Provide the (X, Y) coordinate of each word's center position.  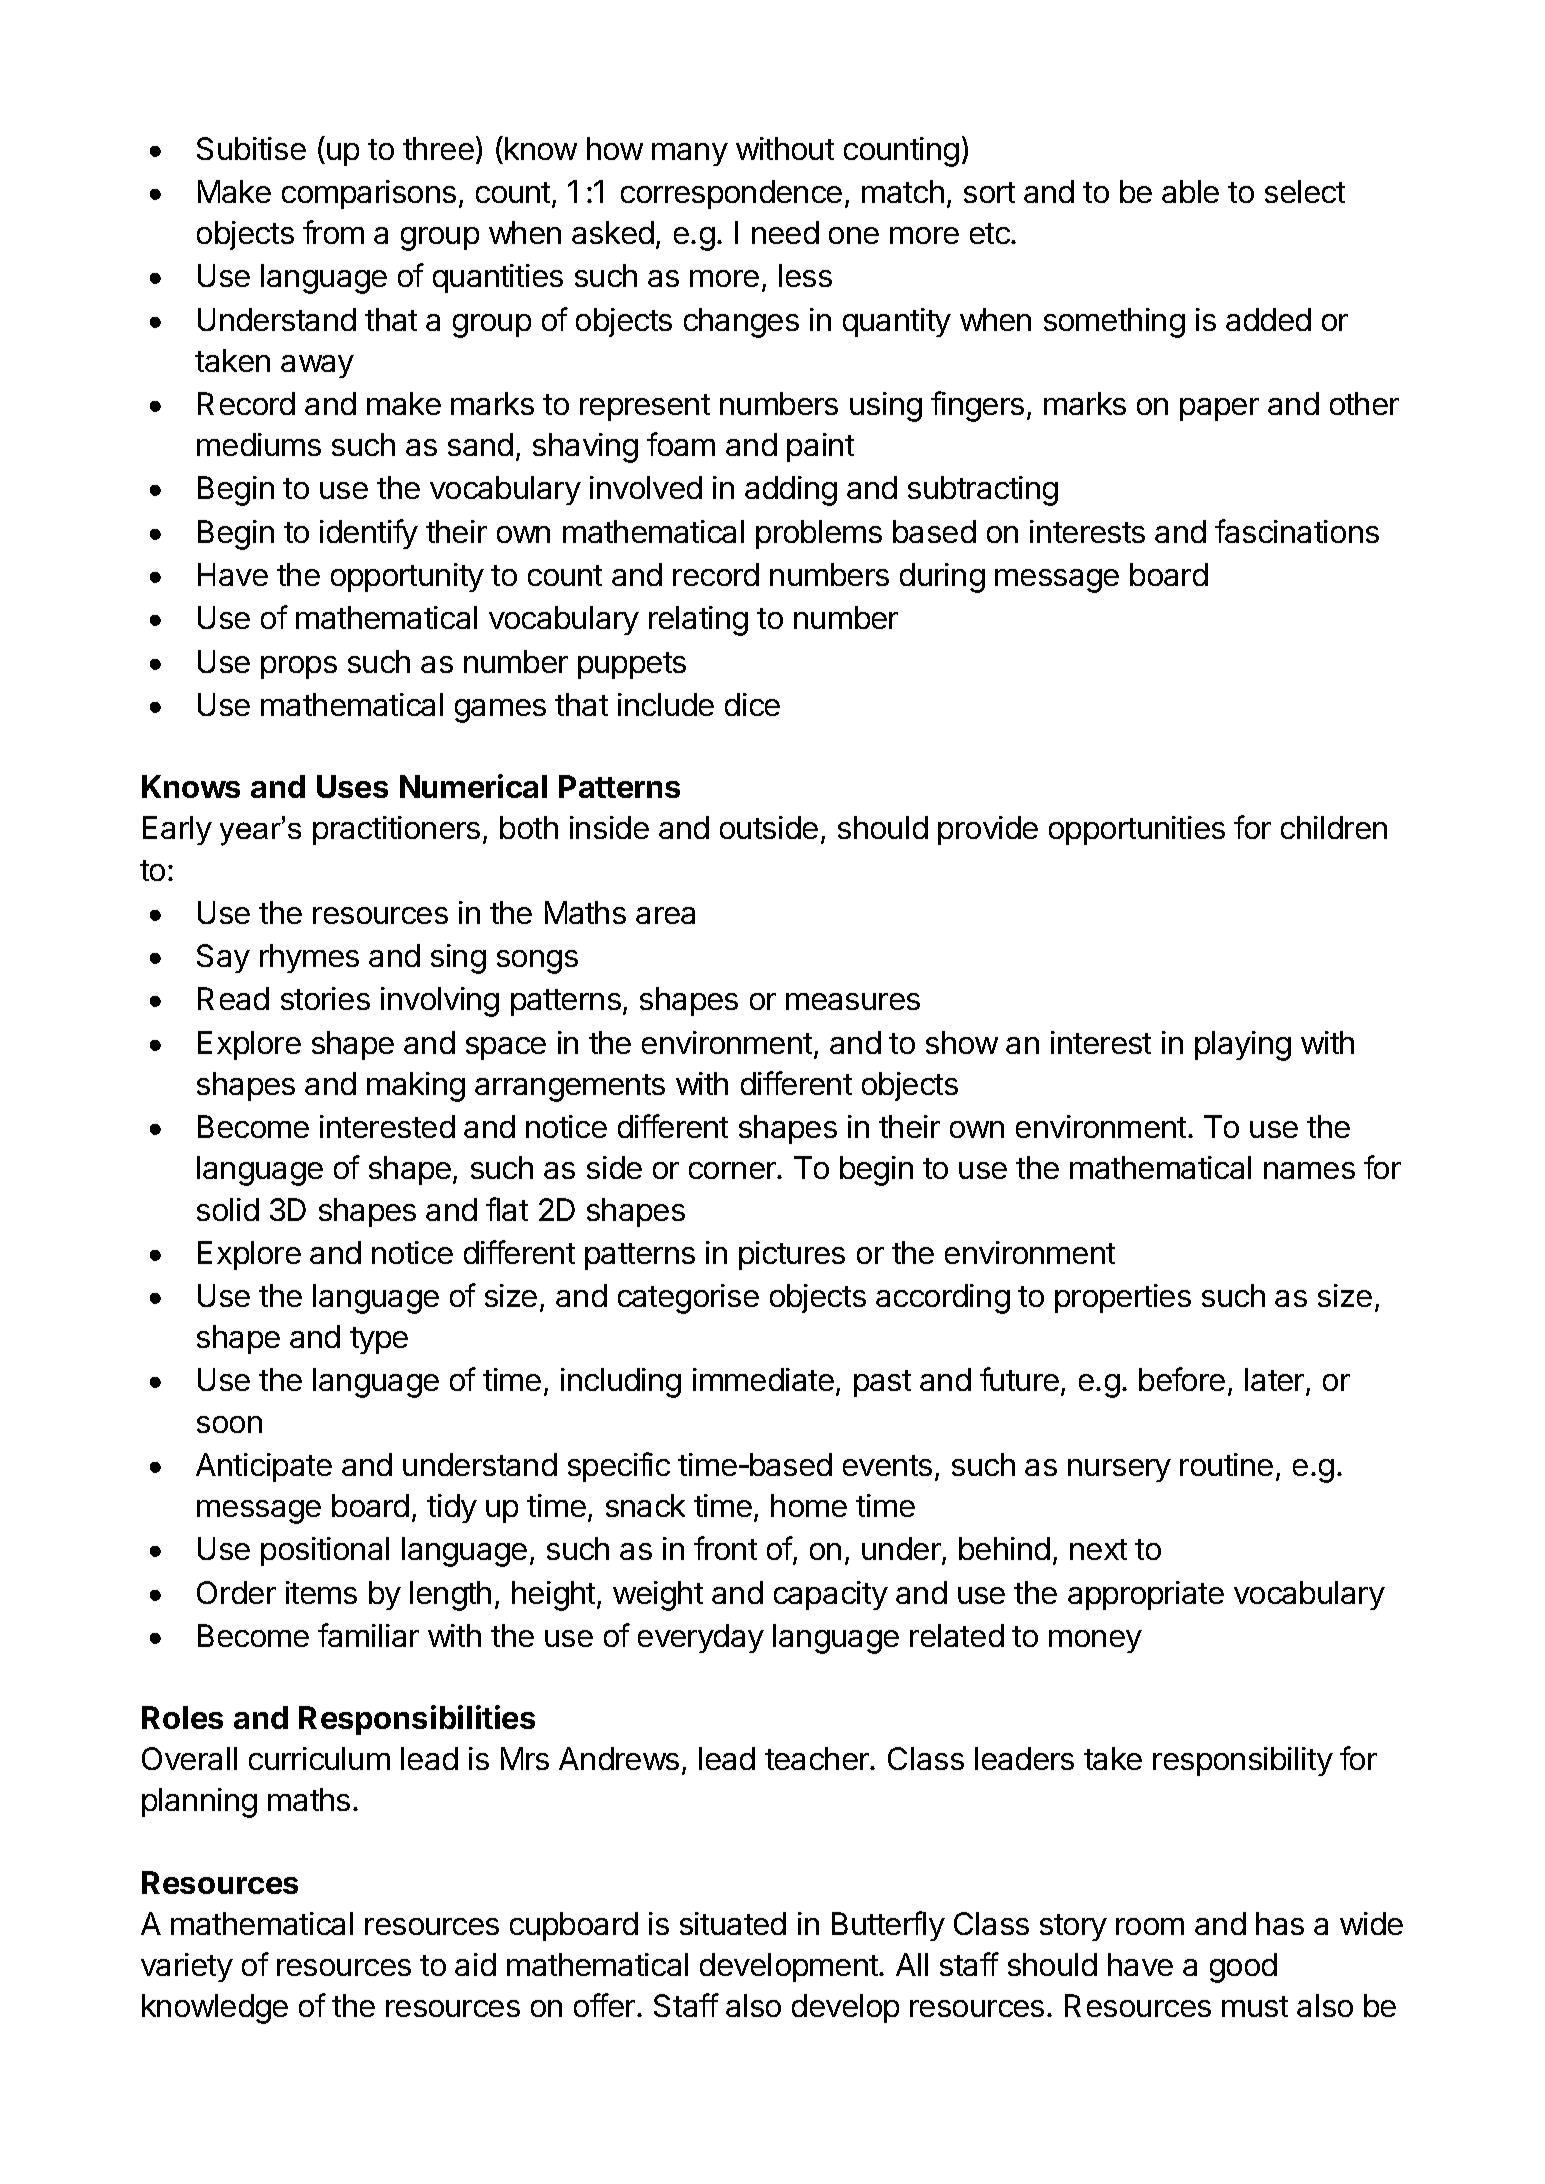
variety (187, 1967)
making (416, 1087)
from (333, 232)
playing (1243, 1046)
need (785, 232)
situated (733, 1923)
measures (853, 1001)
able (1190, 191)
